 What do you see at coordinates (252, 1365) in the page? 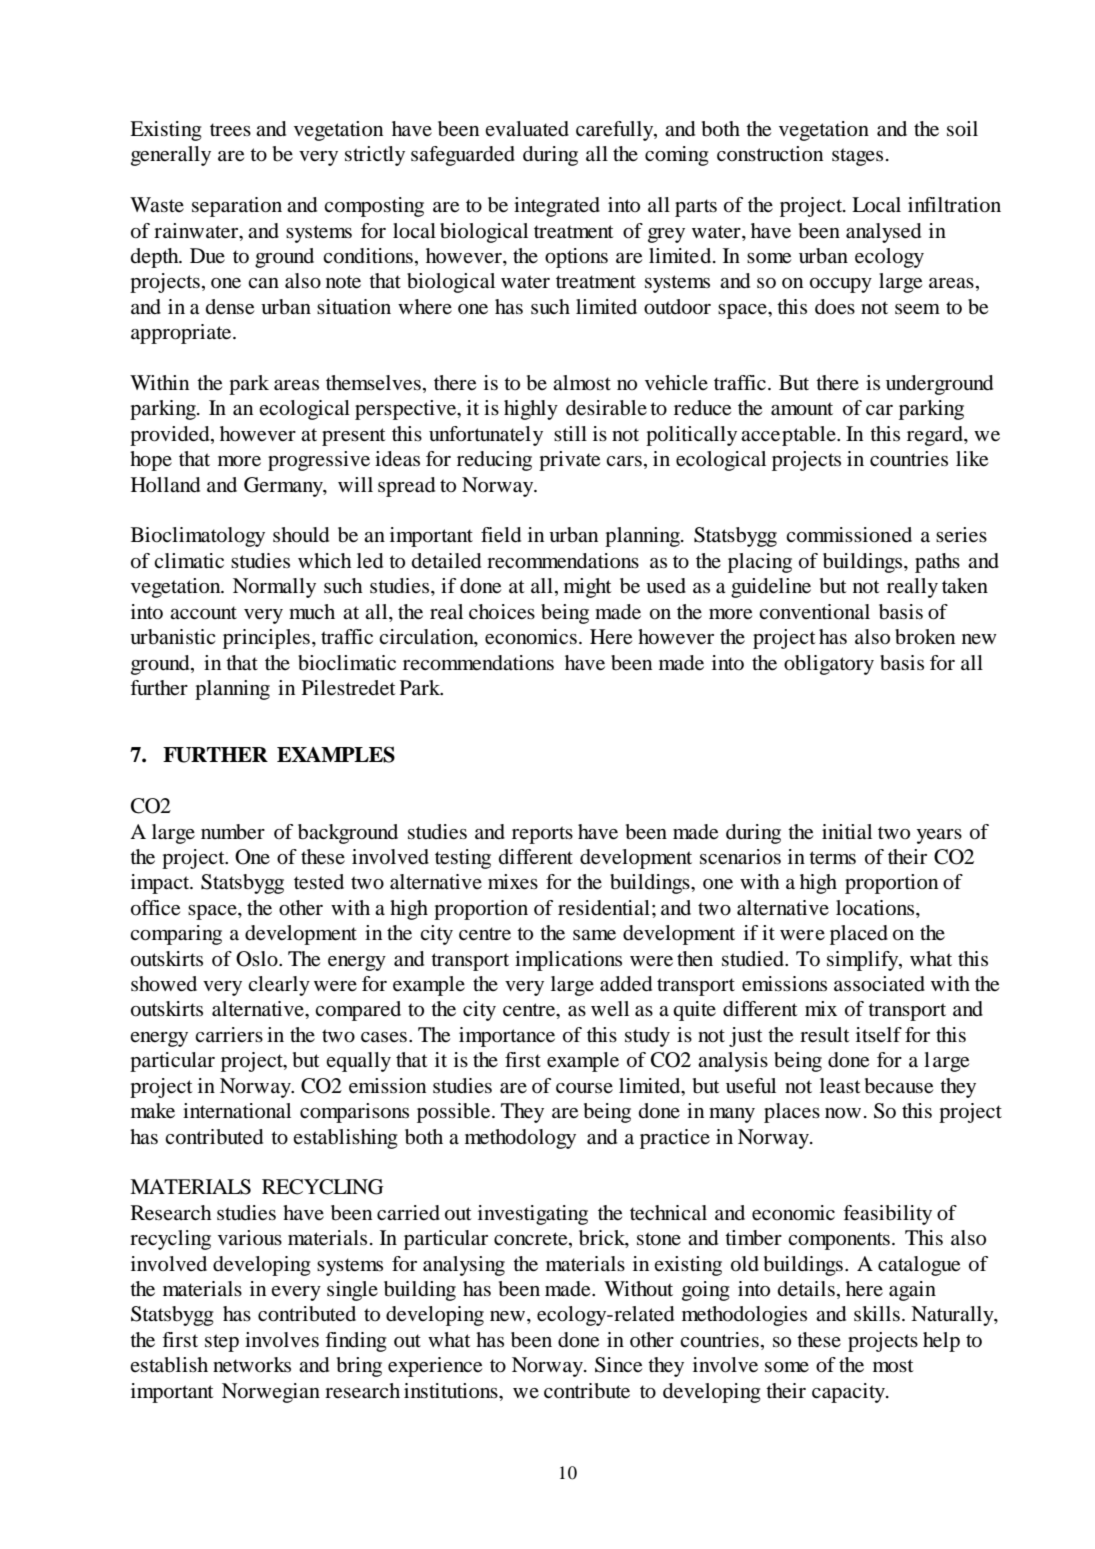
I see `networks` at bounding box center [252, 1365].
